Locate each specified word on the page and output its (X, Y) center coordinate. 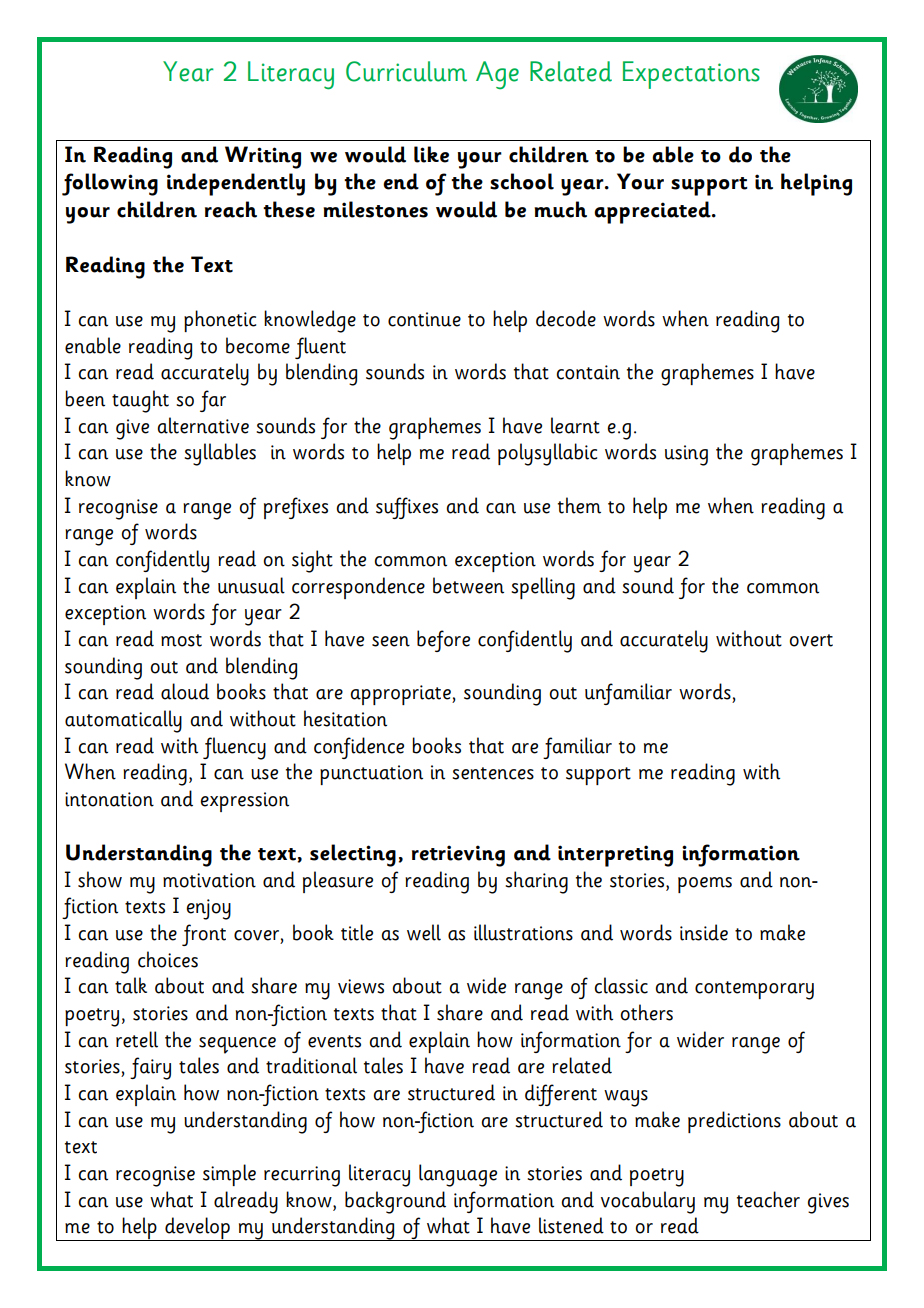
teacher (768, 1199)
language (458, 1175)
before (443, 641)
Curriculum (406, 71)
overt (811, 640)
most (181, 640)
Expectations (691, 75)
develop (197, 1229)
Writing (263, 157)
